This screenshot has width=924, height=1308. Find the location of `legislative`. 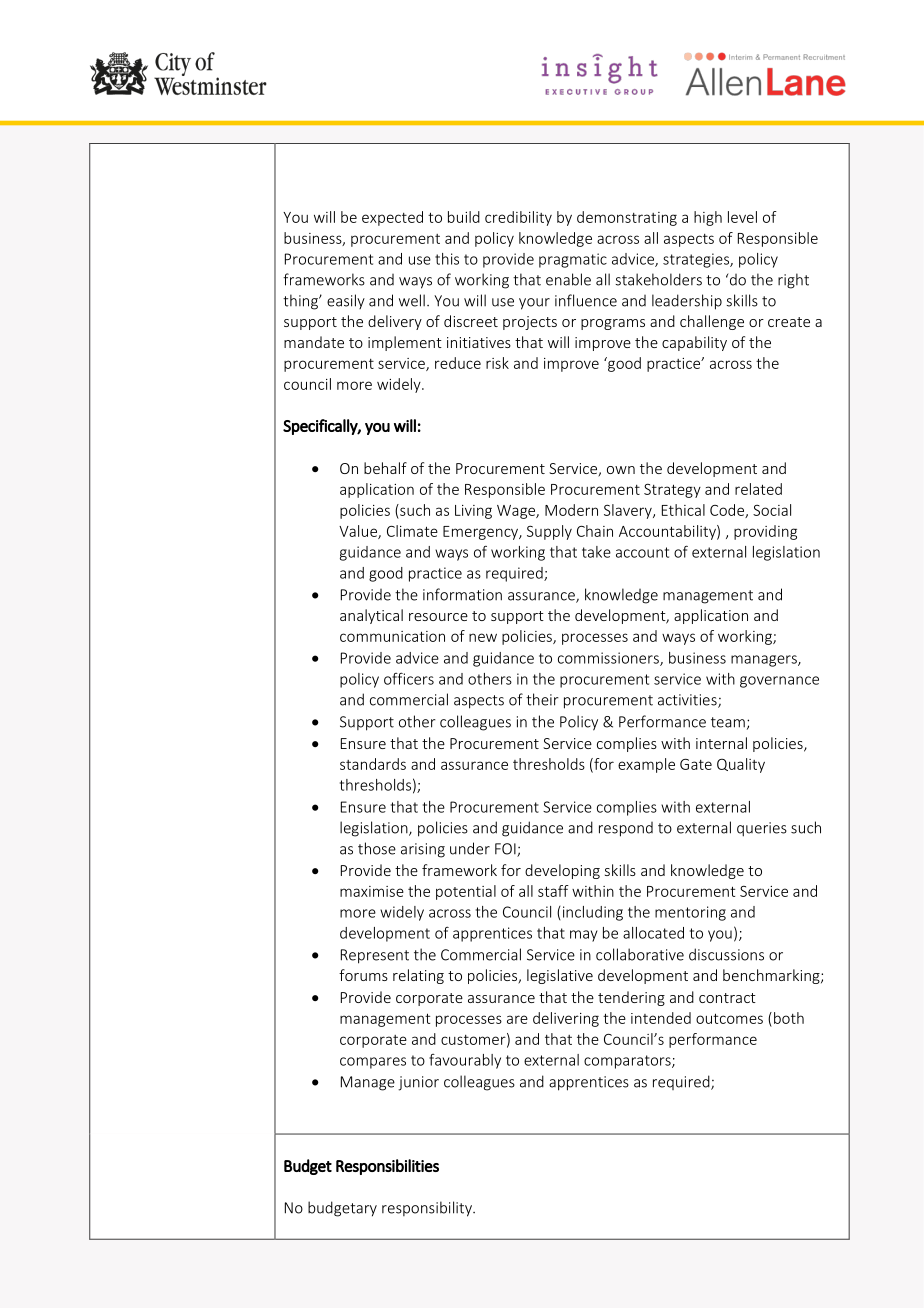

legislative is located at coordinates (560, 976).
